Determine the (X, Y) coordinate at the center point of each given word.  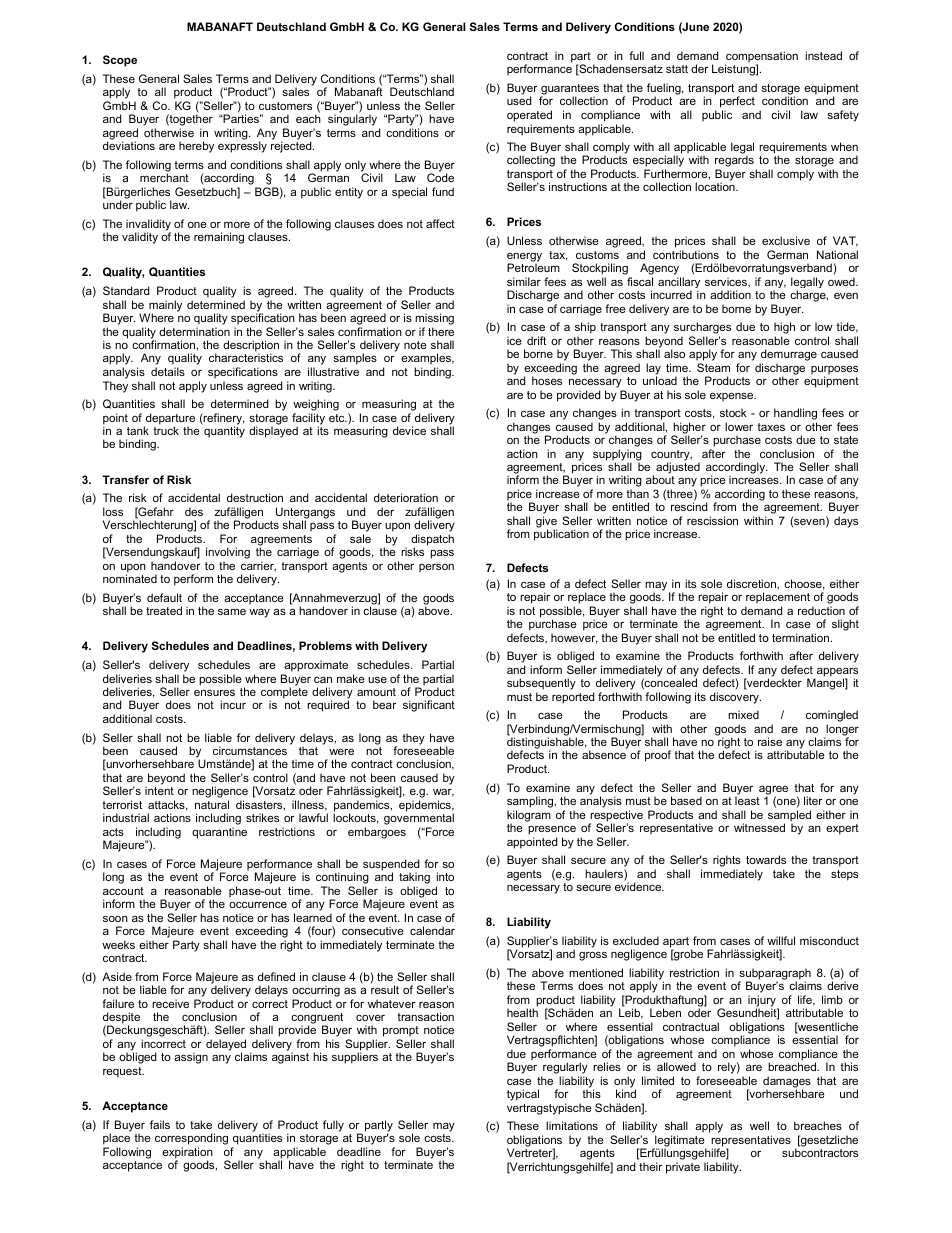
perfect (737, 103)
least (747, 800)
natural (212, 804)
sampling (531, 803)
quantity (223, 431)
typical (523, 1095)
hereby (196, 147)
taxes (771, 427)
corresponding (191, 1140)
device (409, 430)
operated (529, 116)
